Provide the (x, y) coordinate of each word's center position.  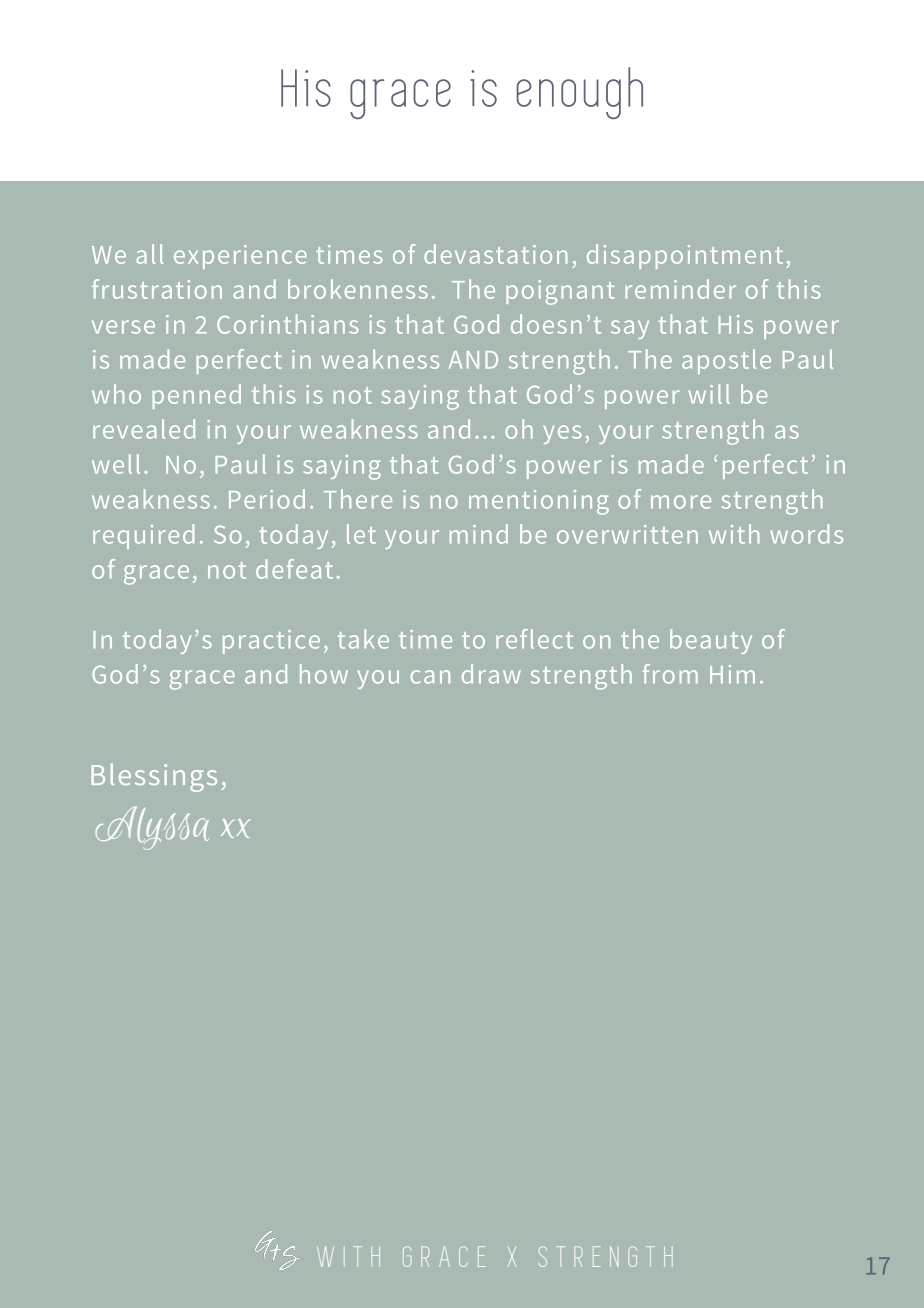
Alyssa (152, 828)
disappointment (685, 256)
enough (579, 93)
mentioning (539, 502)
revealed (144, 429)
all (149, 254)
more (681, 502)
